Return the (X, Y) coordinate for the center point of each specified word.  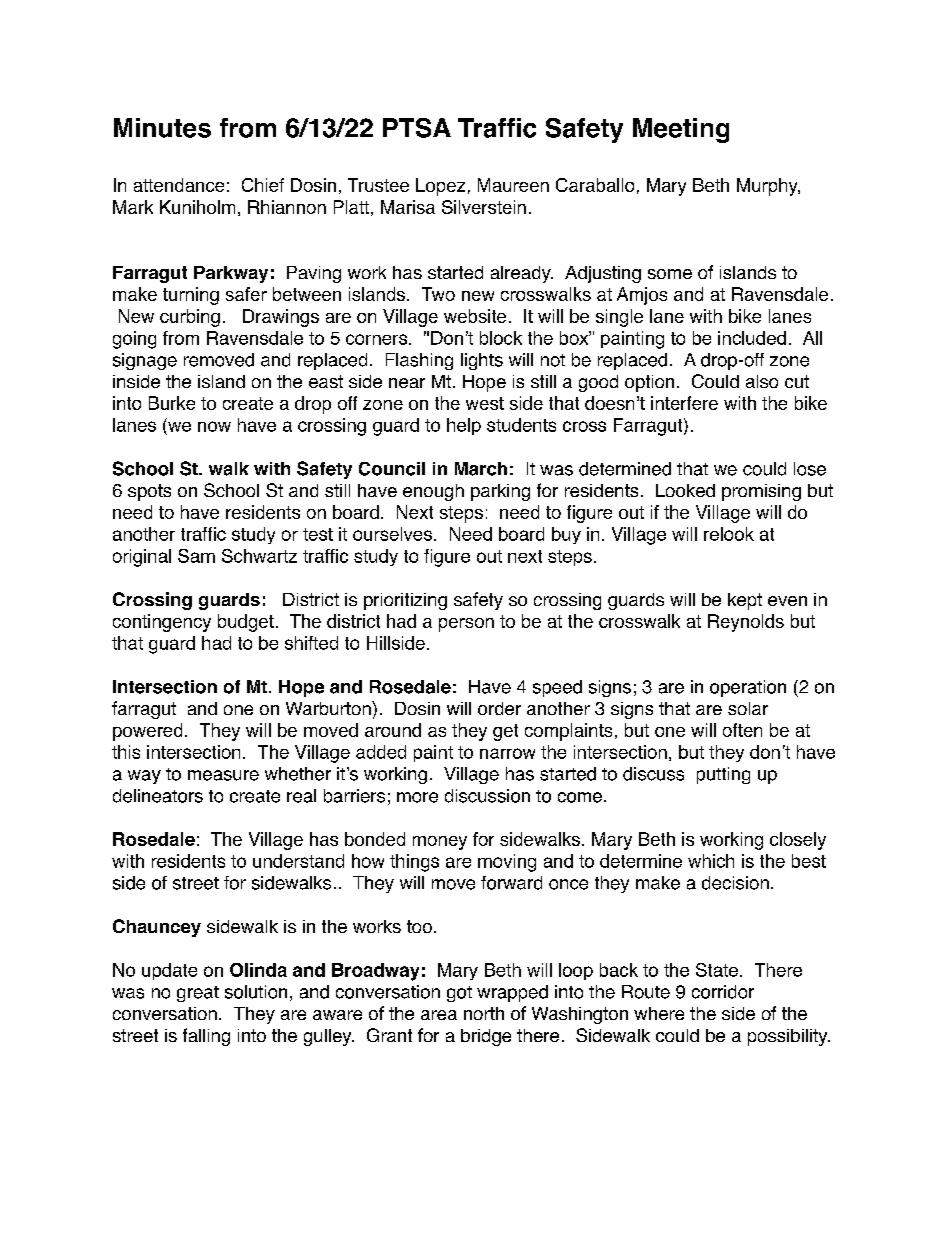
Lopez (440, 187)
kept (745, 601)
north (484, 1013)
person (466, 625)
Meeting (681, 130)
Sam (196, 556)
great (198, 994)
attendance (179, 185)
